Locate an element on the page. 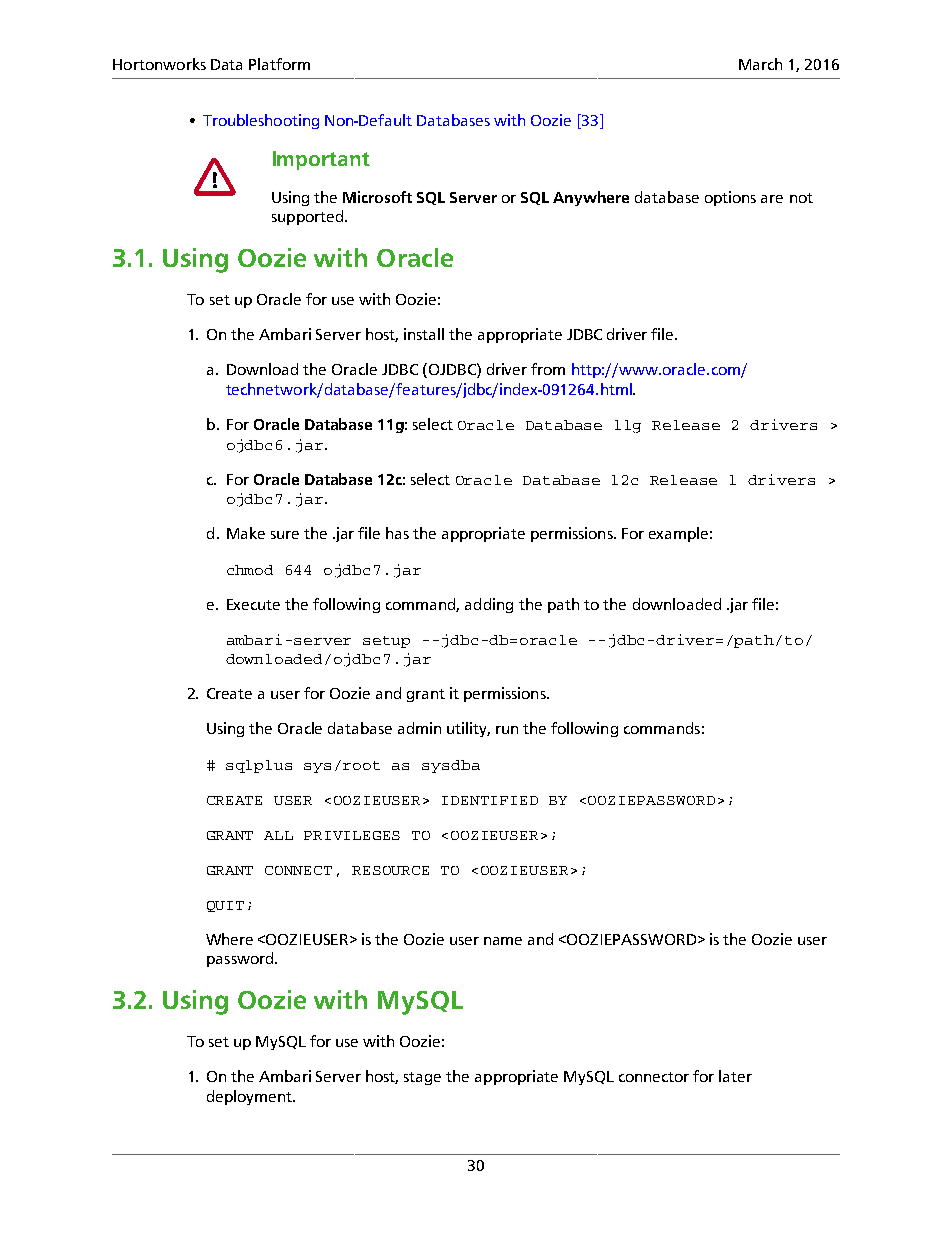  Platform is located at coordinates (279, 64).
